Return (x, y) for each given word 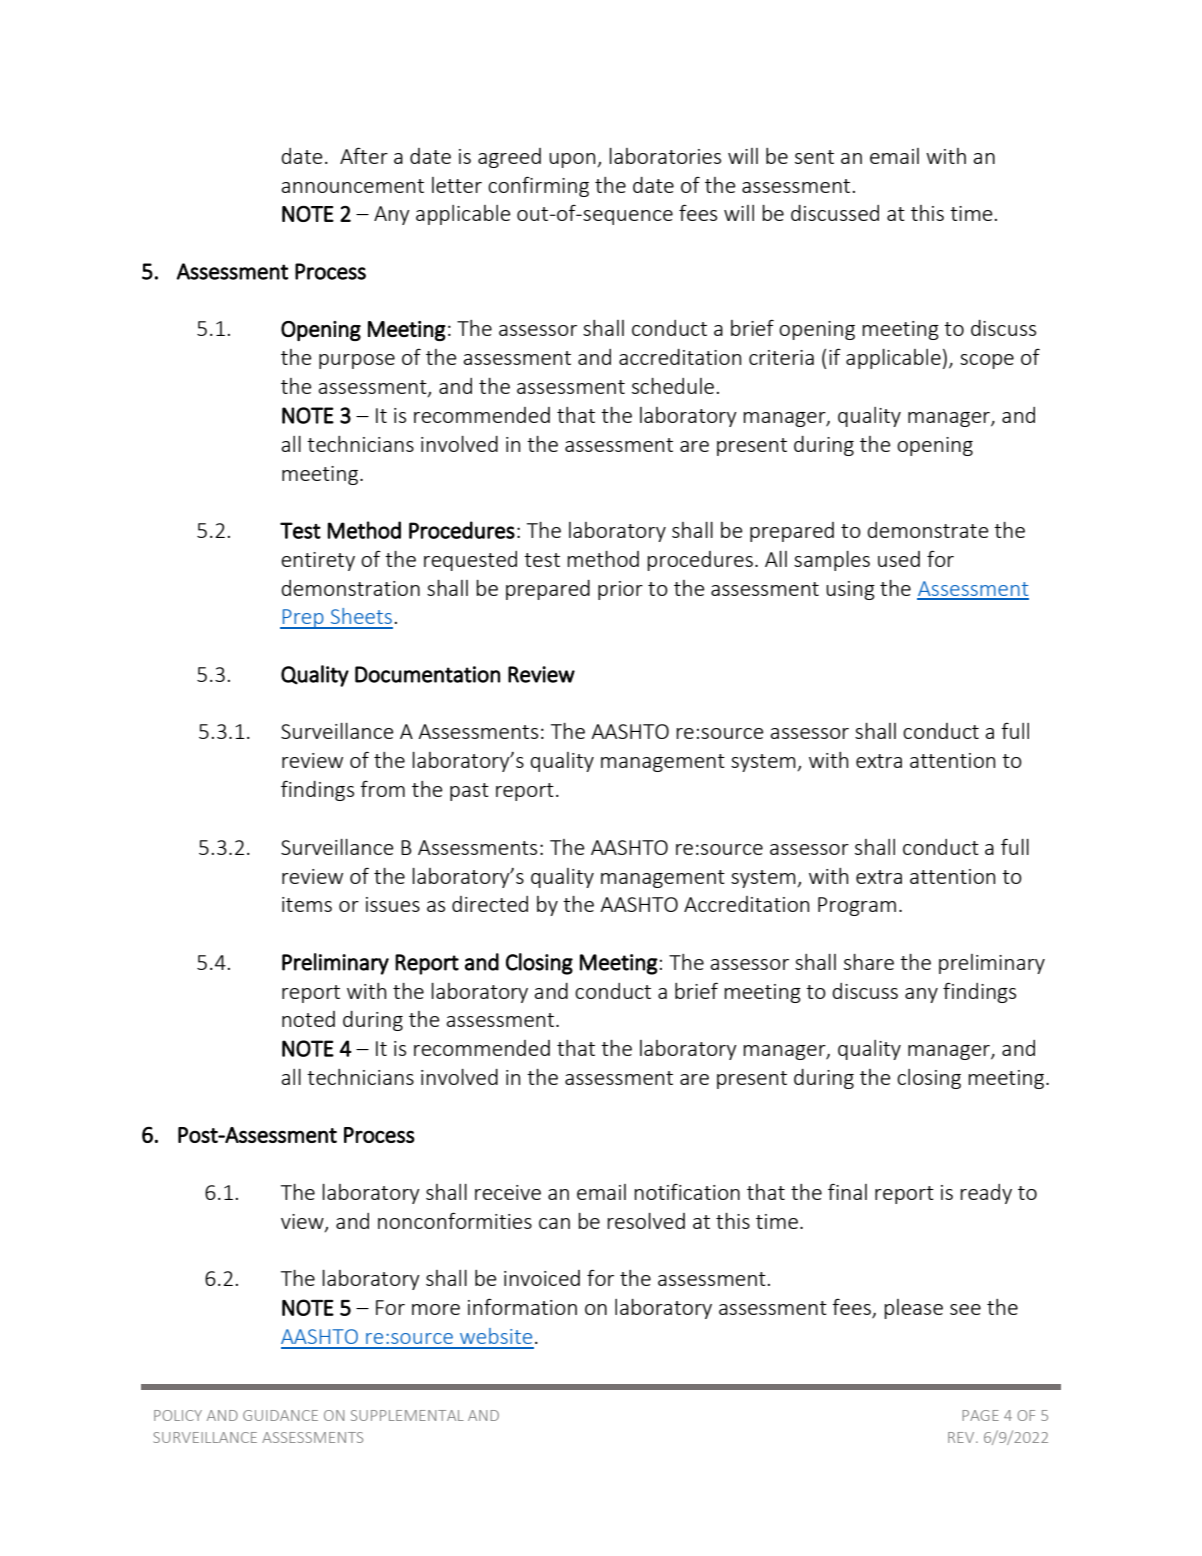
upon (573, 160)
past (469, 792)
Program (857, 906)
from (382, 789)
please (913, 1309)
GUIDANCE (280, 1415)
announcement (352, 186)
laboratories (665, 156)
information (522, 1306)
